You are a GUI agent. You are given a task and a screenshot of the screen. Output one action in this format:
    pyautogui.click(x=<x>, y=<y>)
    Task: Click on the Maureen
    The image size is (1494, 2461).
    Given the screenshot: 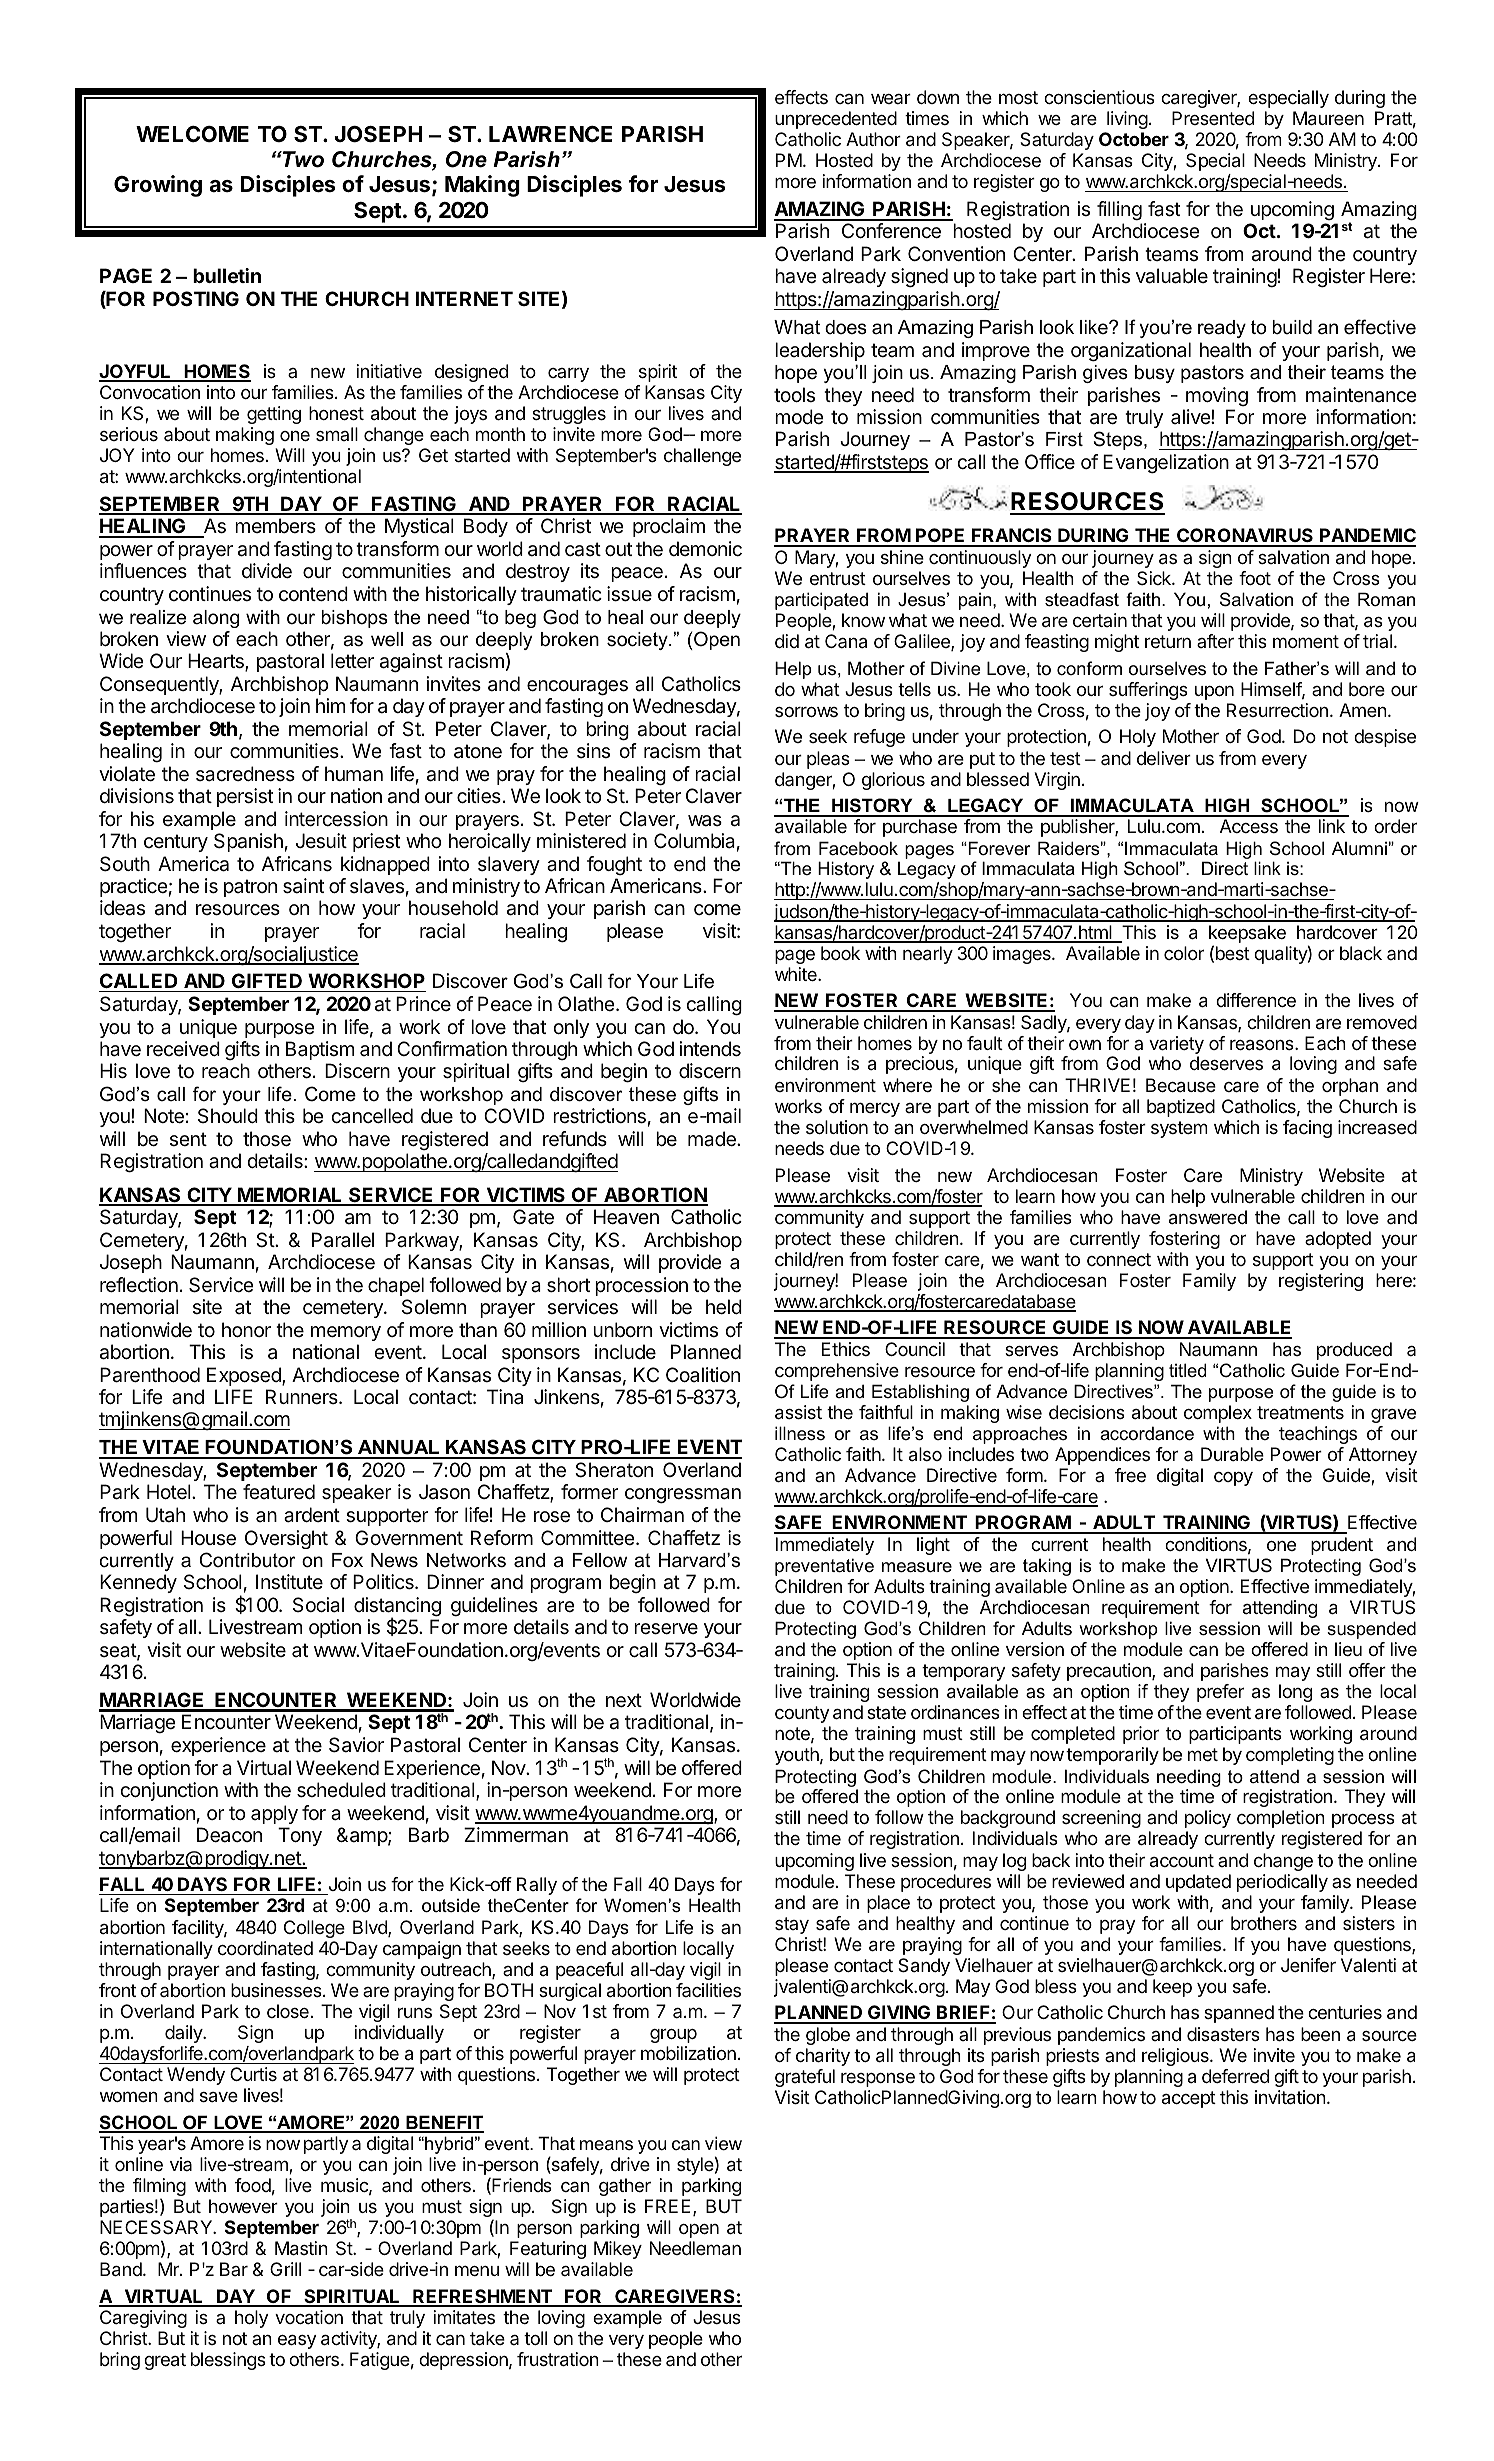 What is the action you would take?
    pyautogui.click(x=1328, y=118)
